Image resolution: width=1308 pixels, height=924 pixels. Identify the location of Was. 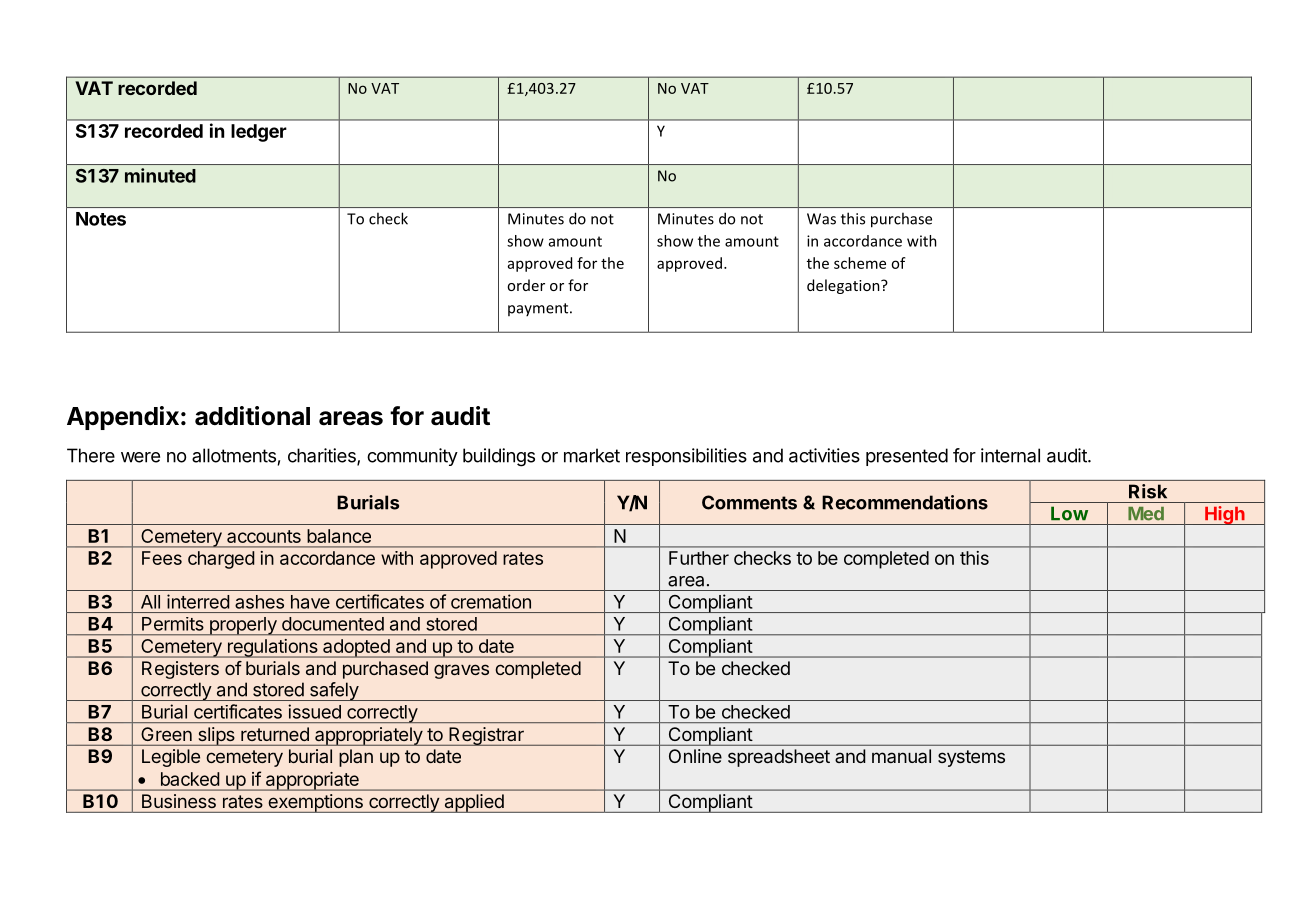
(821, 219).
